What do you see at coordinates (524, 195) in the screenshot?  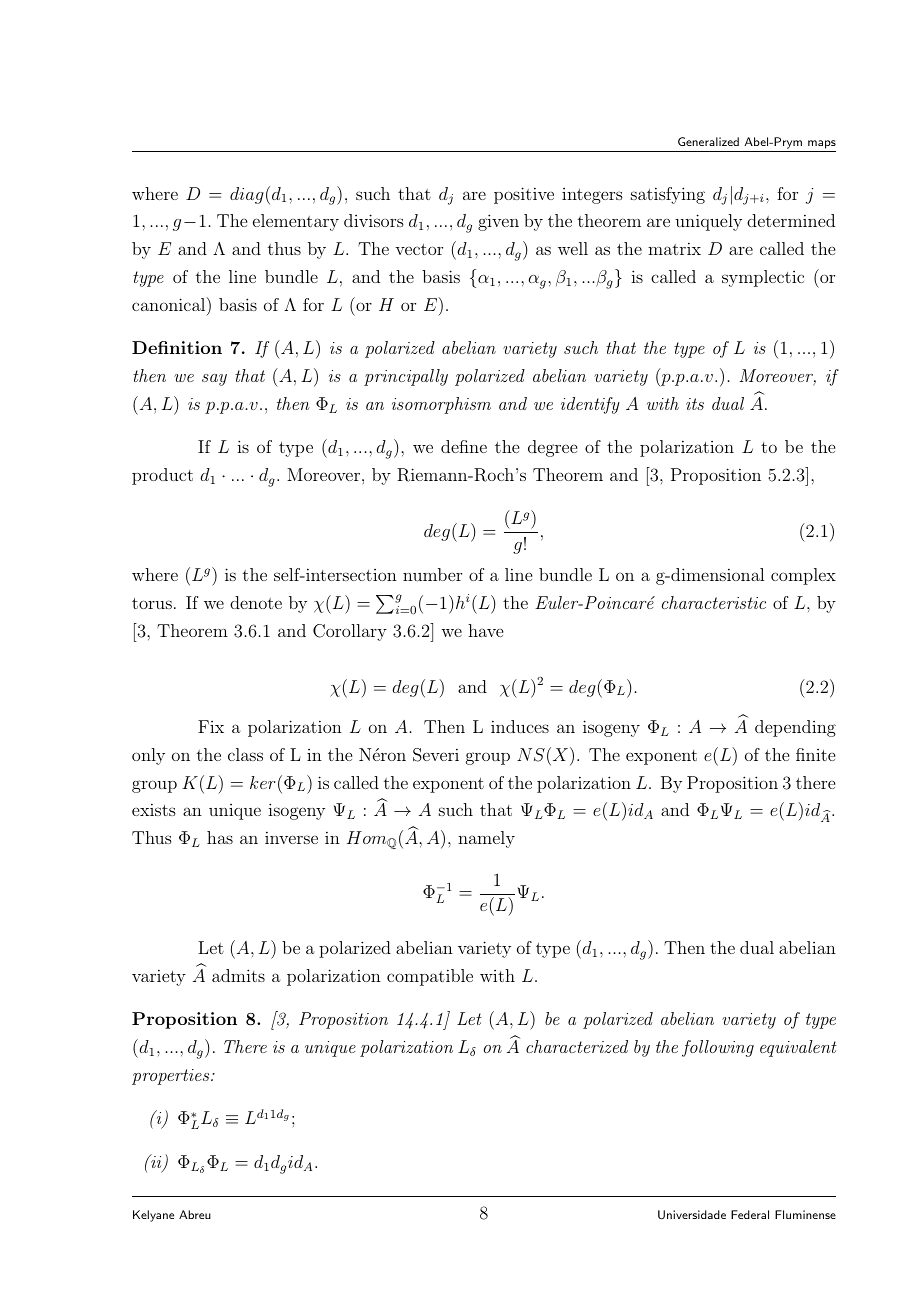 I see `positive` at bounding box center [524, 195].
